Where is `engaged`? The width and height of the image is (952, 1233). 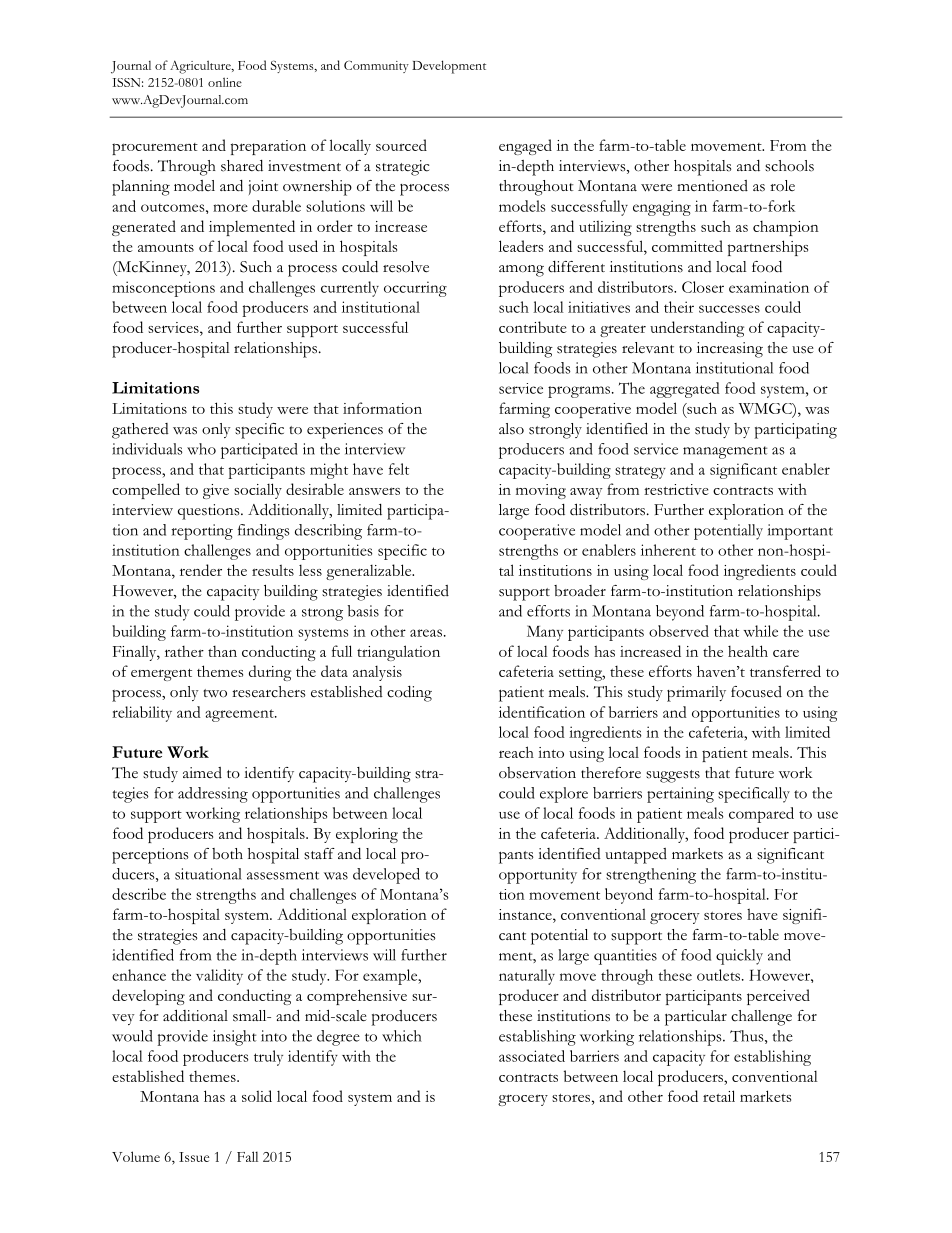 engaged is located at coordinates (525, 147).
